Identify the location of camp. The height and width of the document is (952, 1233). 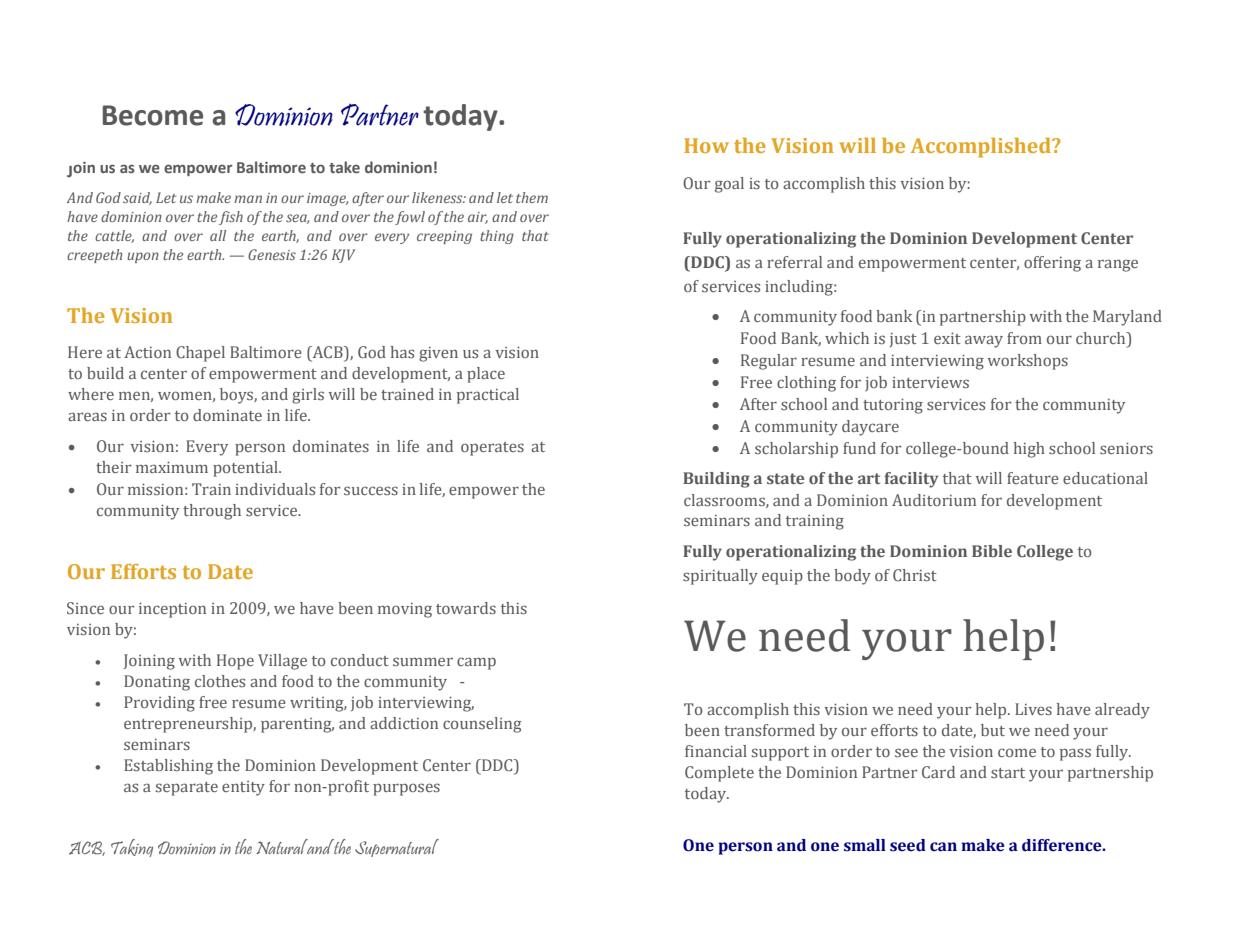
(476, 663).
